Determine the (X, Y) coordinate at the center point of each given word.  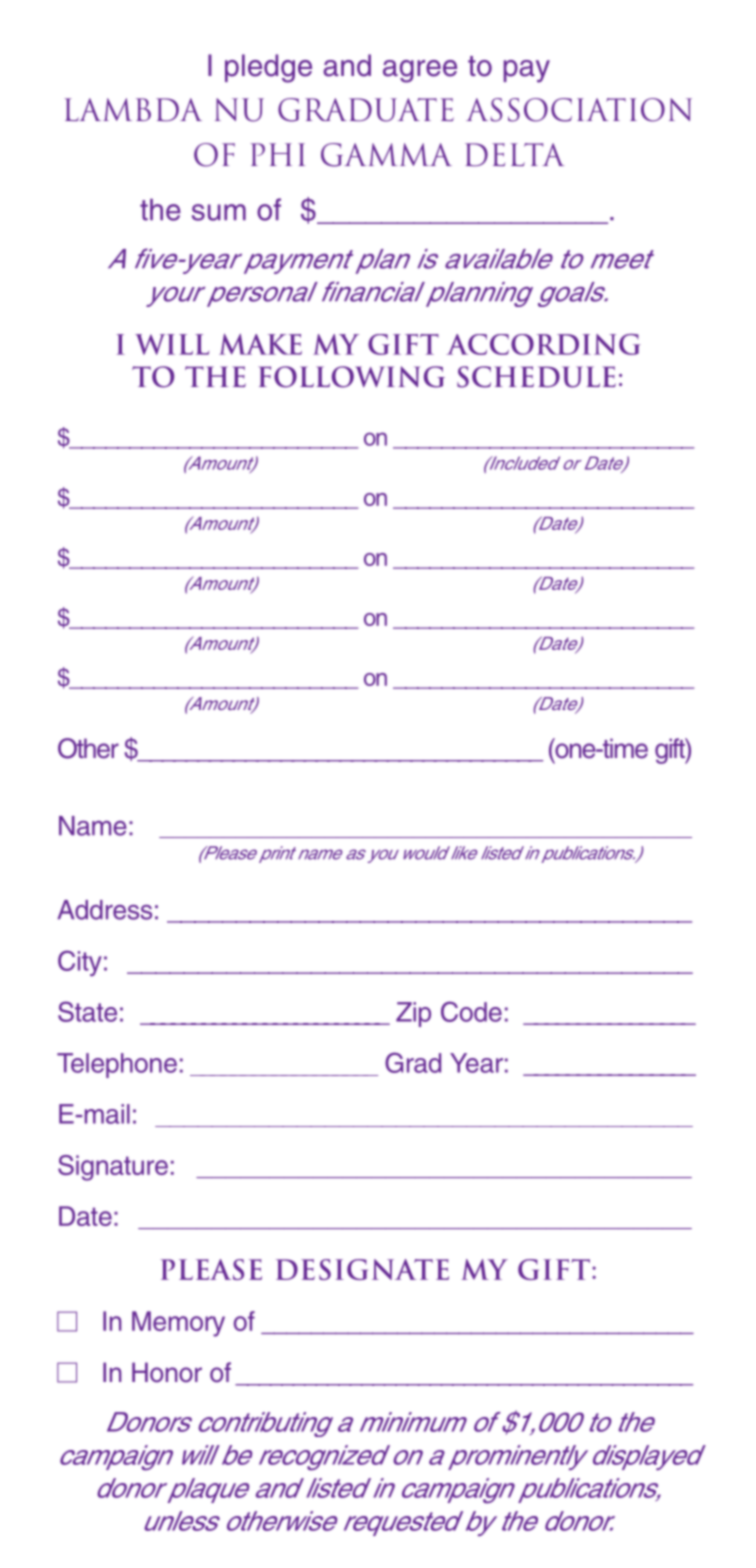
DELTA (514, 155)
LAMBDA (133, 110)
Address (104, 910)
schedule (536, 377)
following (351, 377)
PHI (278, 154)
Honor (167, 1372)
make (260, 344)
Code (471, 1011)
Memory (178, 1324)
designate (362, 1269)
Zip (413, 1014)
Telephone (117, 1065)
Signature (113, 1168)
